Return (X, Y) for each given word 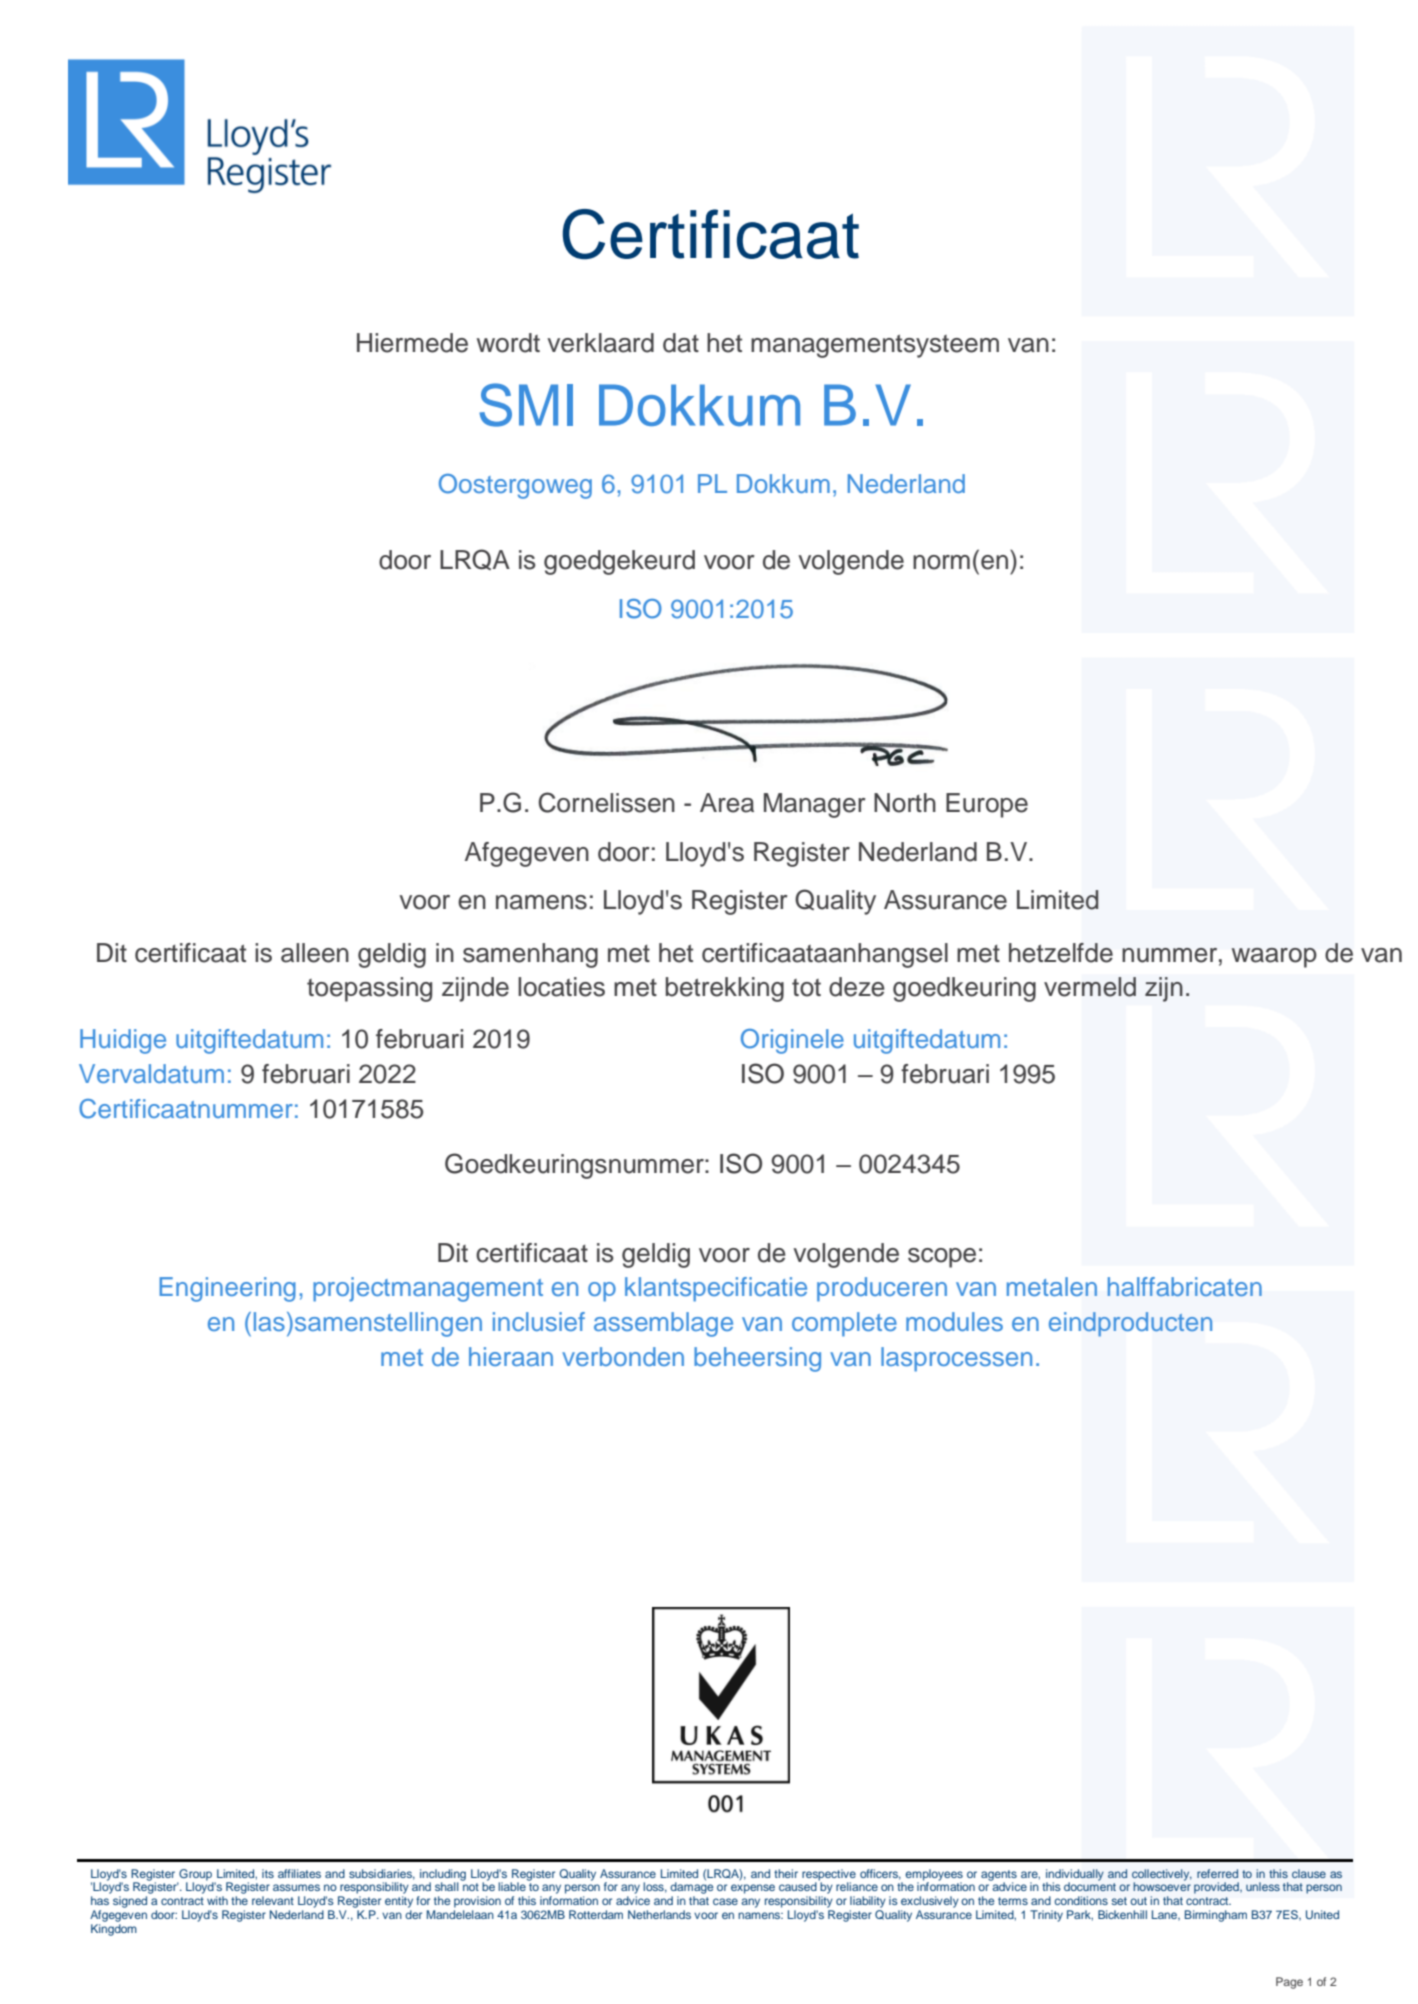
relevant (273, 1900)
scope (942, 1258)
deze (857, 987)
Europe (987, 805)
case (725, 1901)
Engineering (227, 1289)
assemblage (663, 1324)
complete (844, 1324)
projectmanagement (428, 1289)
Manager (815, 805)
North (905, 803)
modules (954, 1321)
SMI (526, 405)
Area (727, 803)
